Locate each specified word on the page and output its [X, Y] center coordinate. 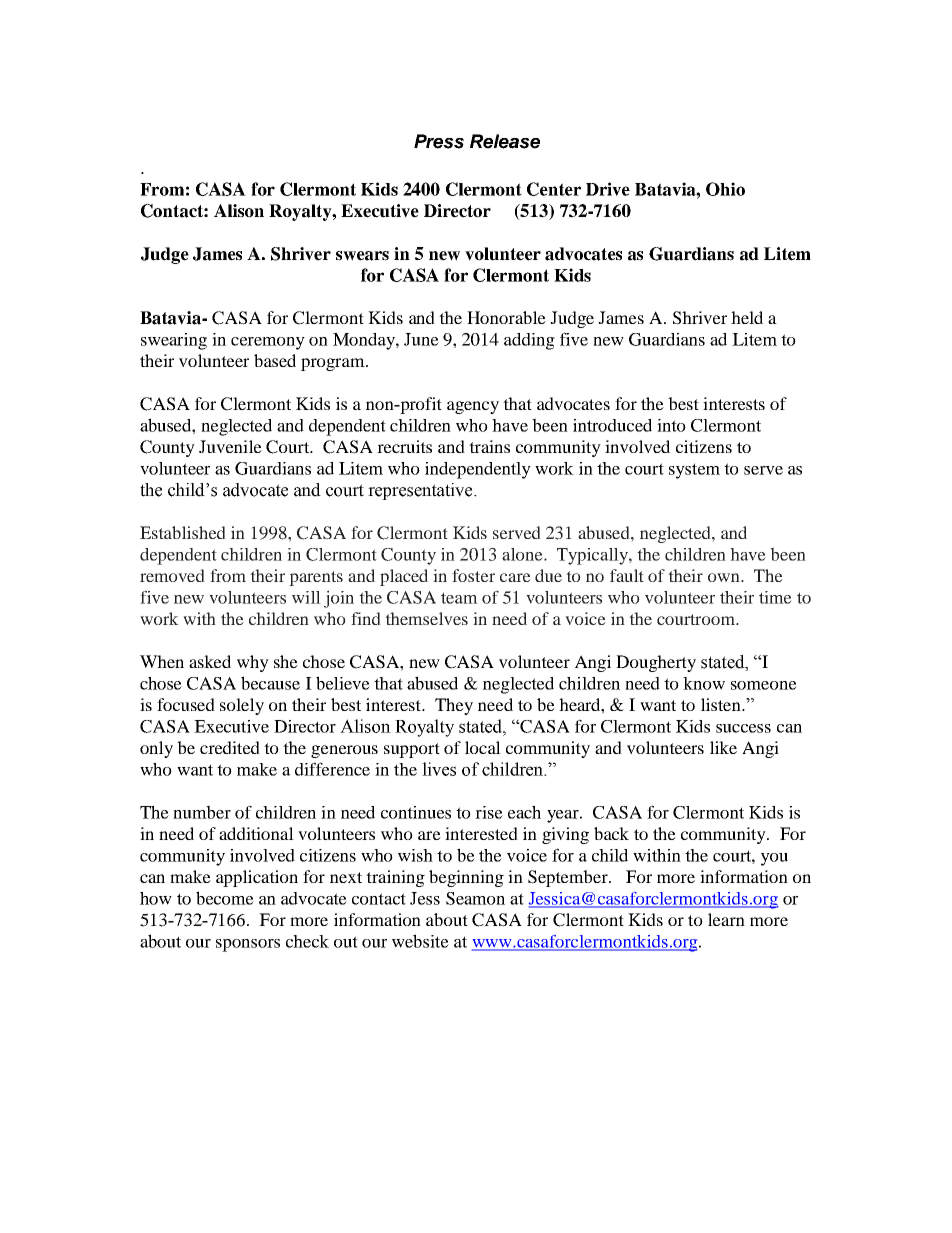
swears [362, 256]
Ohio [725, 189]
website [420, 941]
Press [439, 141]
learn [726, 919]
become [225, 898]
